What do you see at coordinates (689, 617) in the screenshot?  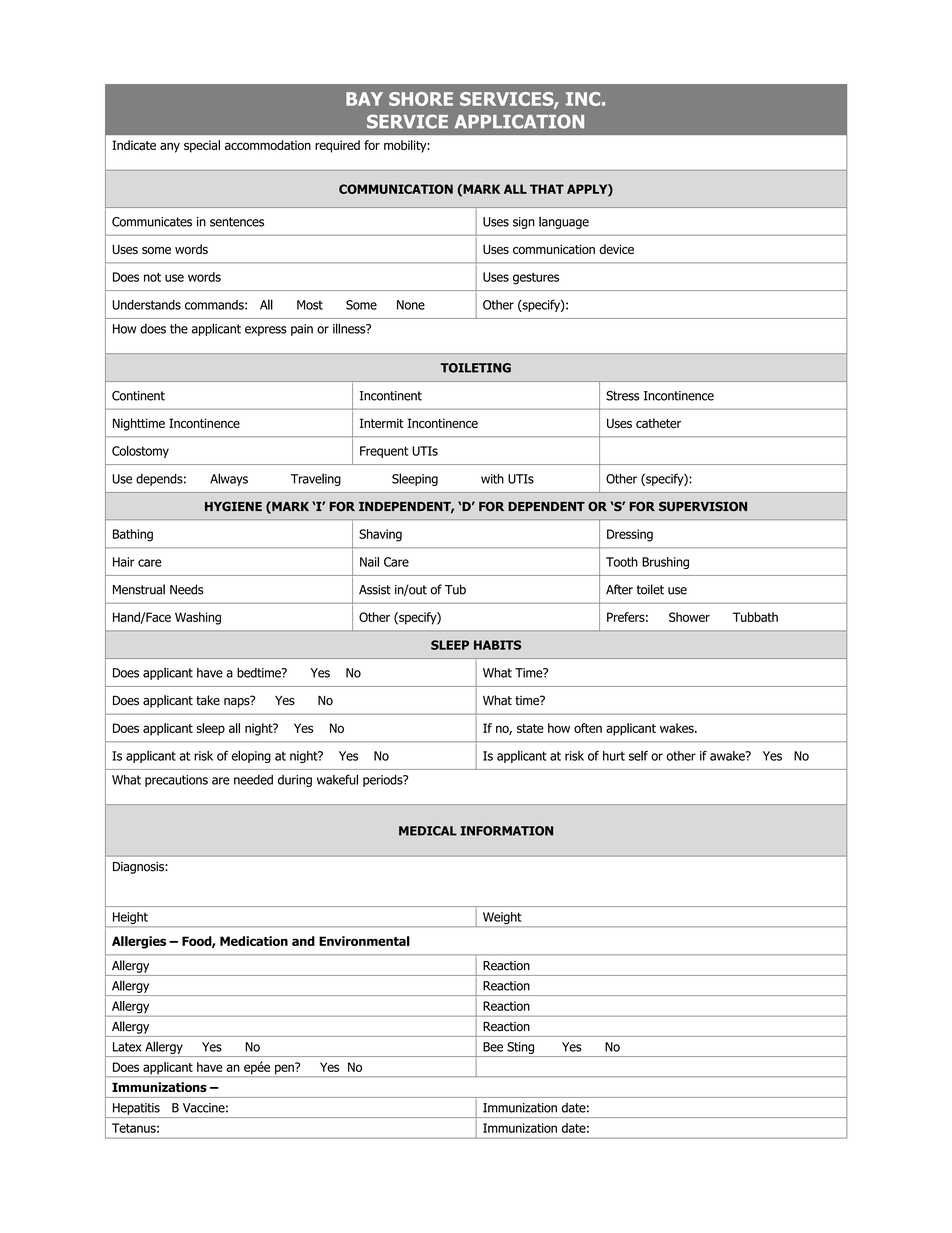 I see `Shower` at bounding box center [689, 617].
